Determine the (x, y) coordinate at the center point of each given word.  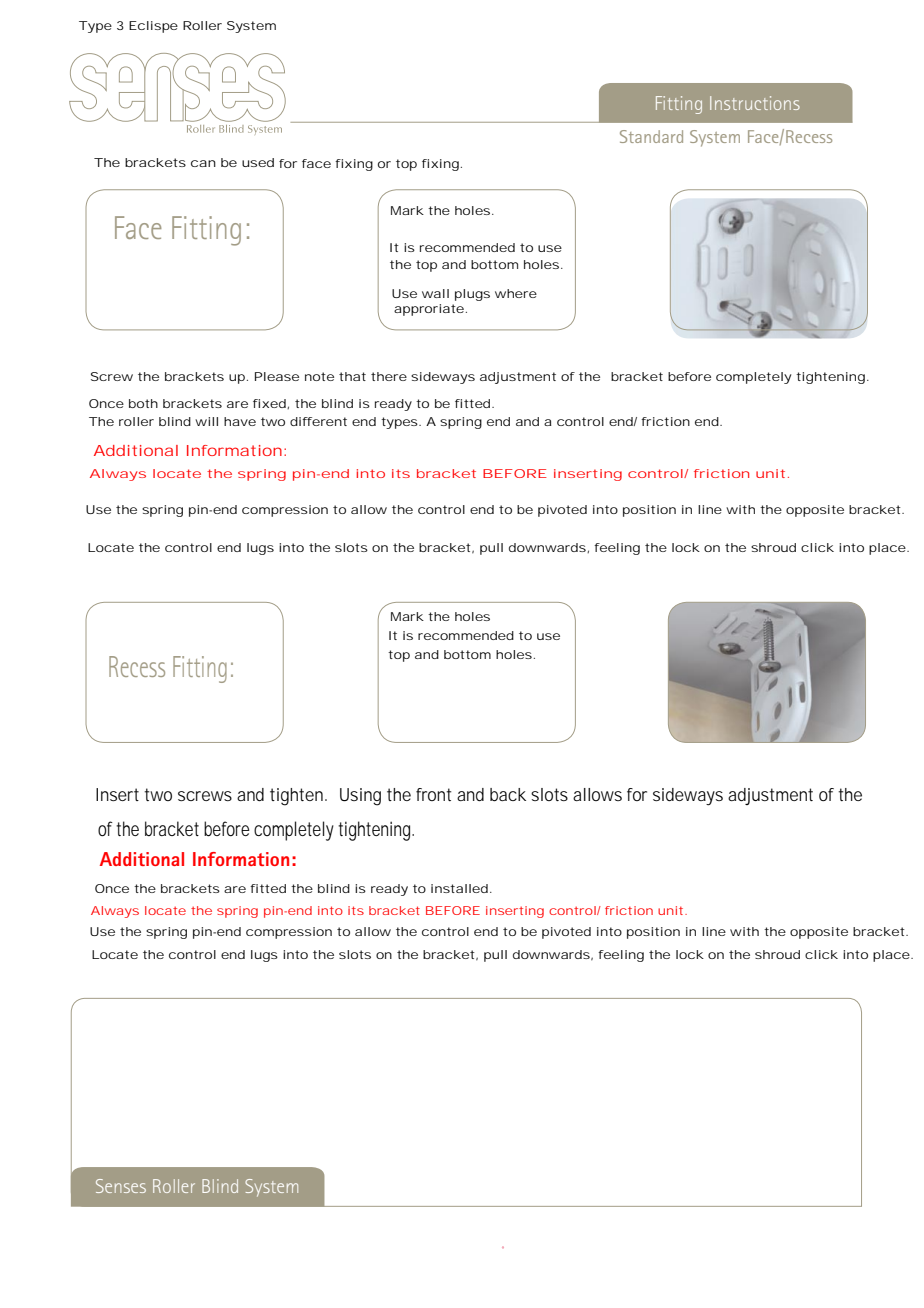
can (203, 163)
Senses (121, 1186)
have (240, 421)
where (516, 293)
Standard (651, 136)
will (206, 421)
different (318, 421)
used (258, 162)
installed (459, 888)
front (433, 794)
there (389, 376)
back (508, 795)
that (352, 376)
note (319, 376)
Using (360, 797)
